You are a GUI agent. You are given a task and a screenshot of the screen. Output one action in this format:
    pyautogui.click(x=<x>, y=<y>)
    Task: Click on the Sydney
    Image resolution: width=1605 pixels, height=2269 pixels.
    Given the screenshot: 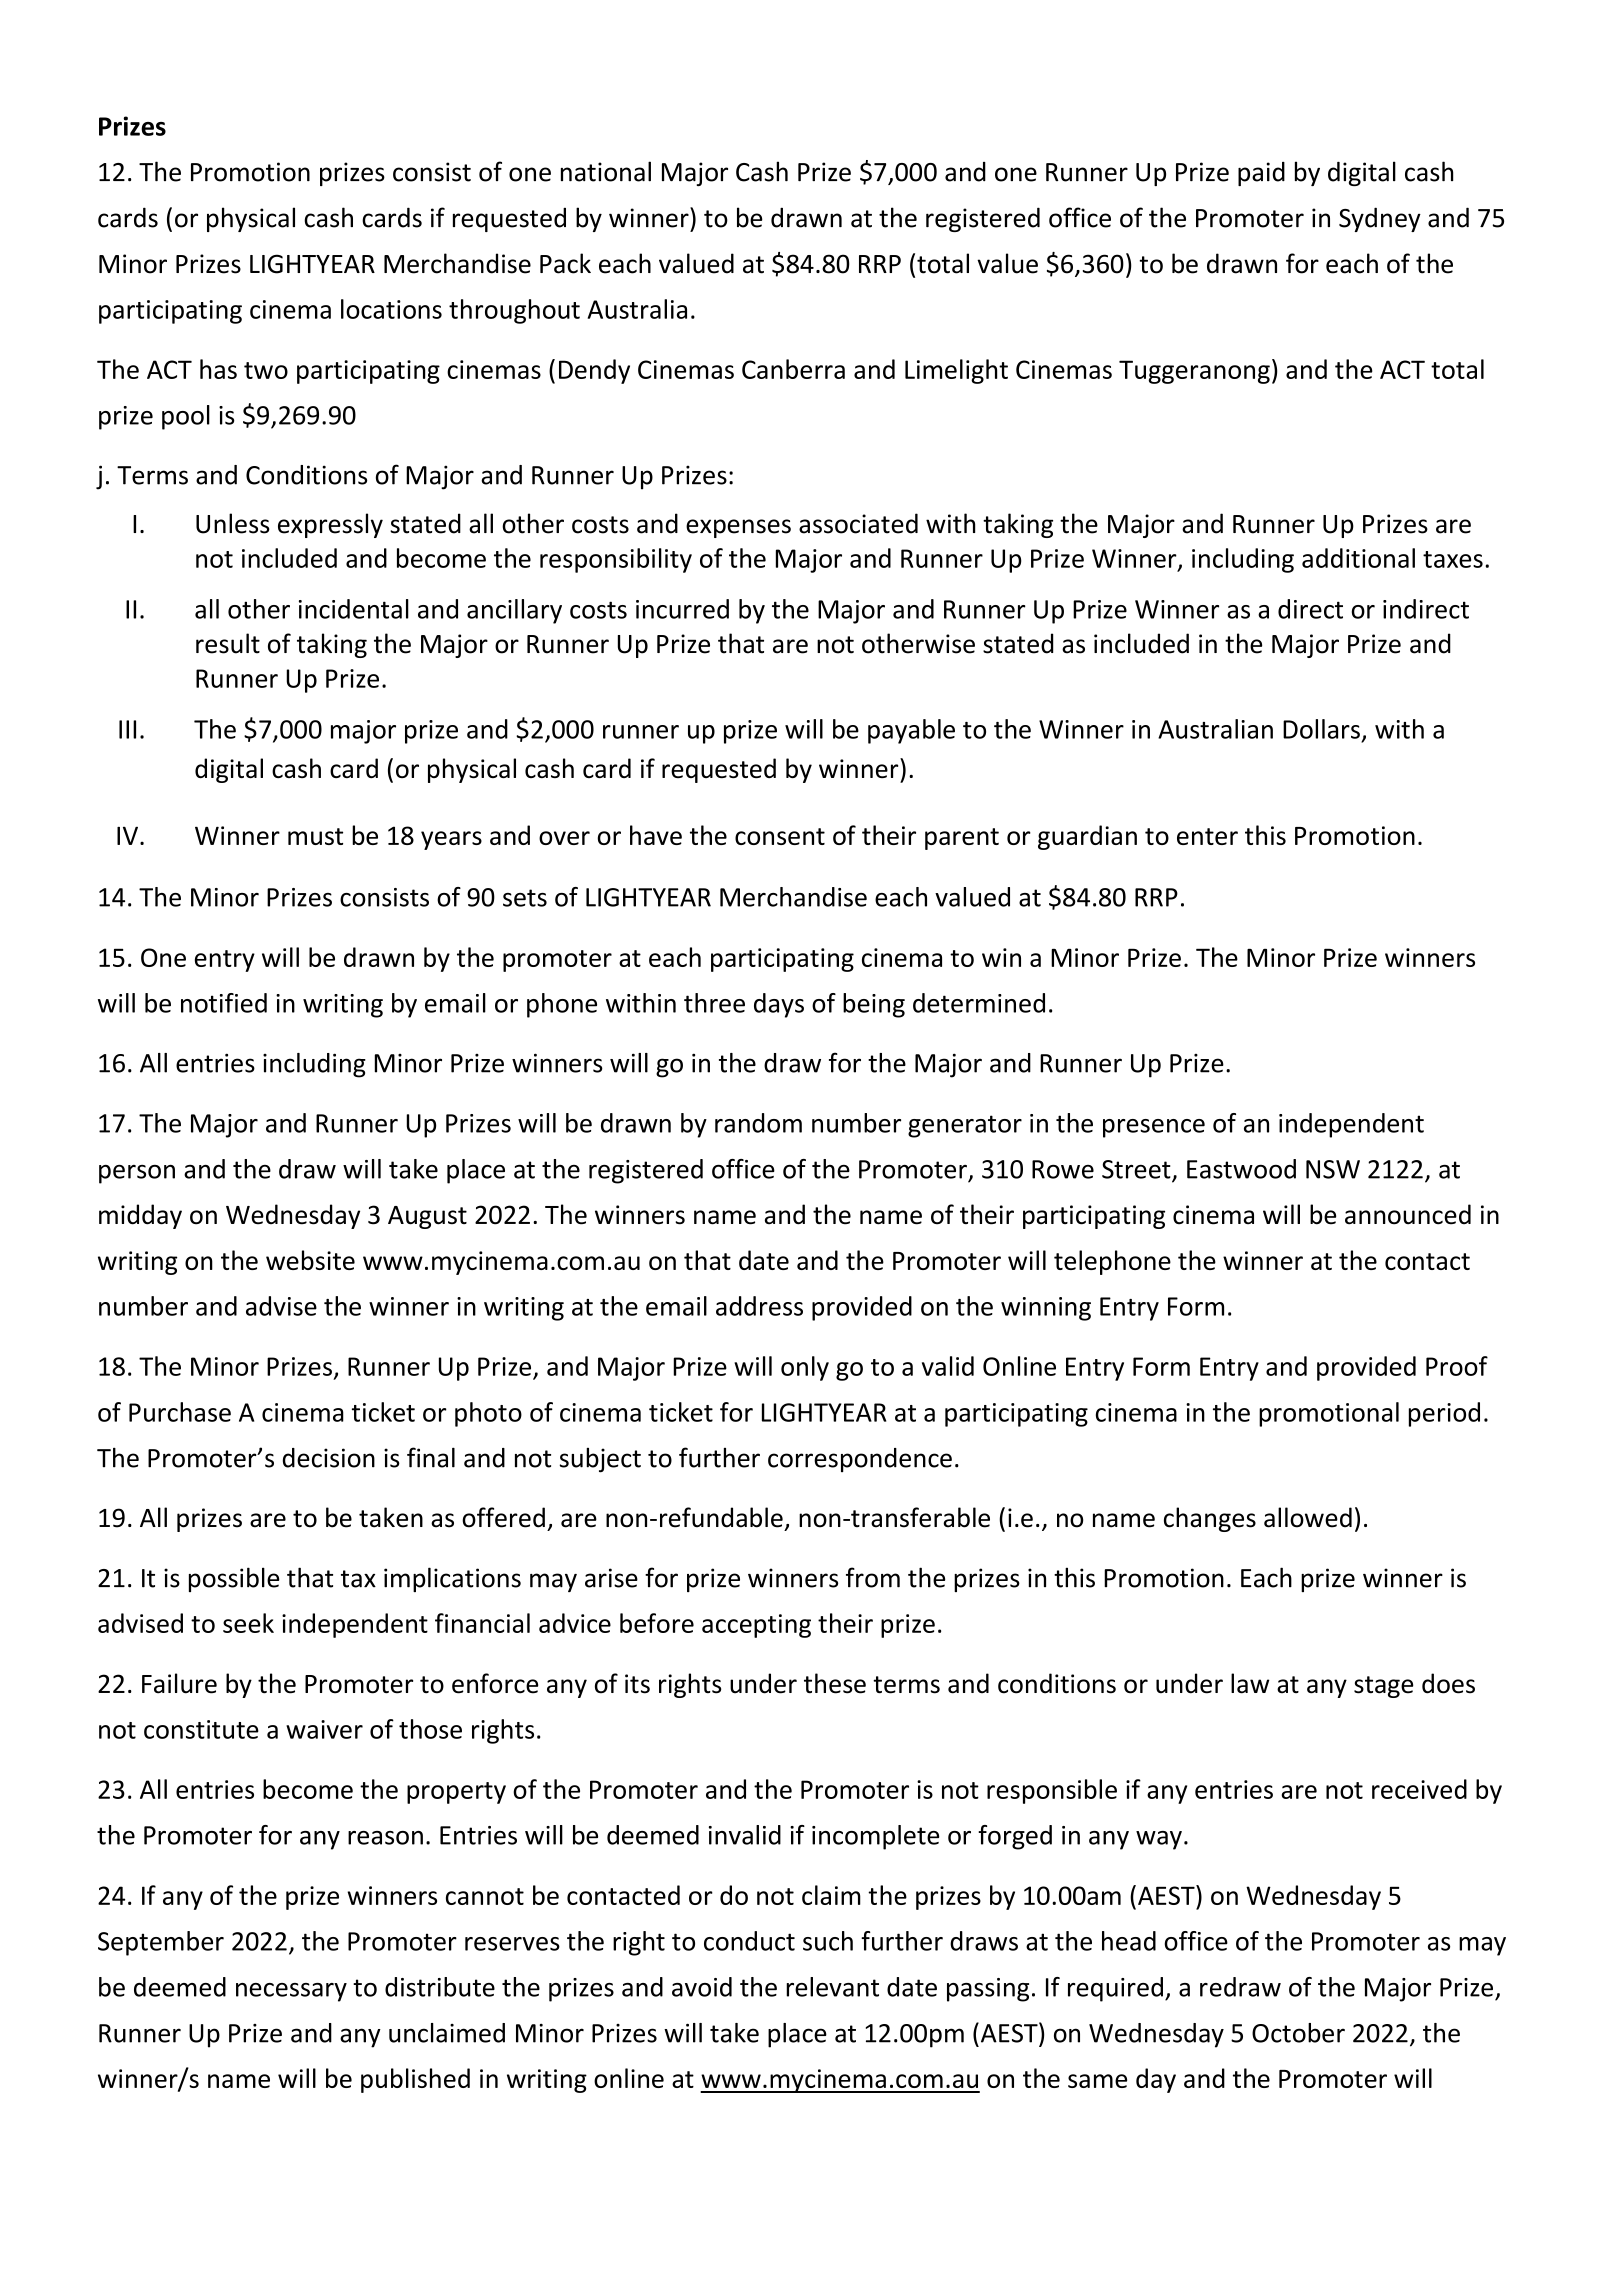 What is the action you would take?
    pyautogui.click(x=1380, y=219)
